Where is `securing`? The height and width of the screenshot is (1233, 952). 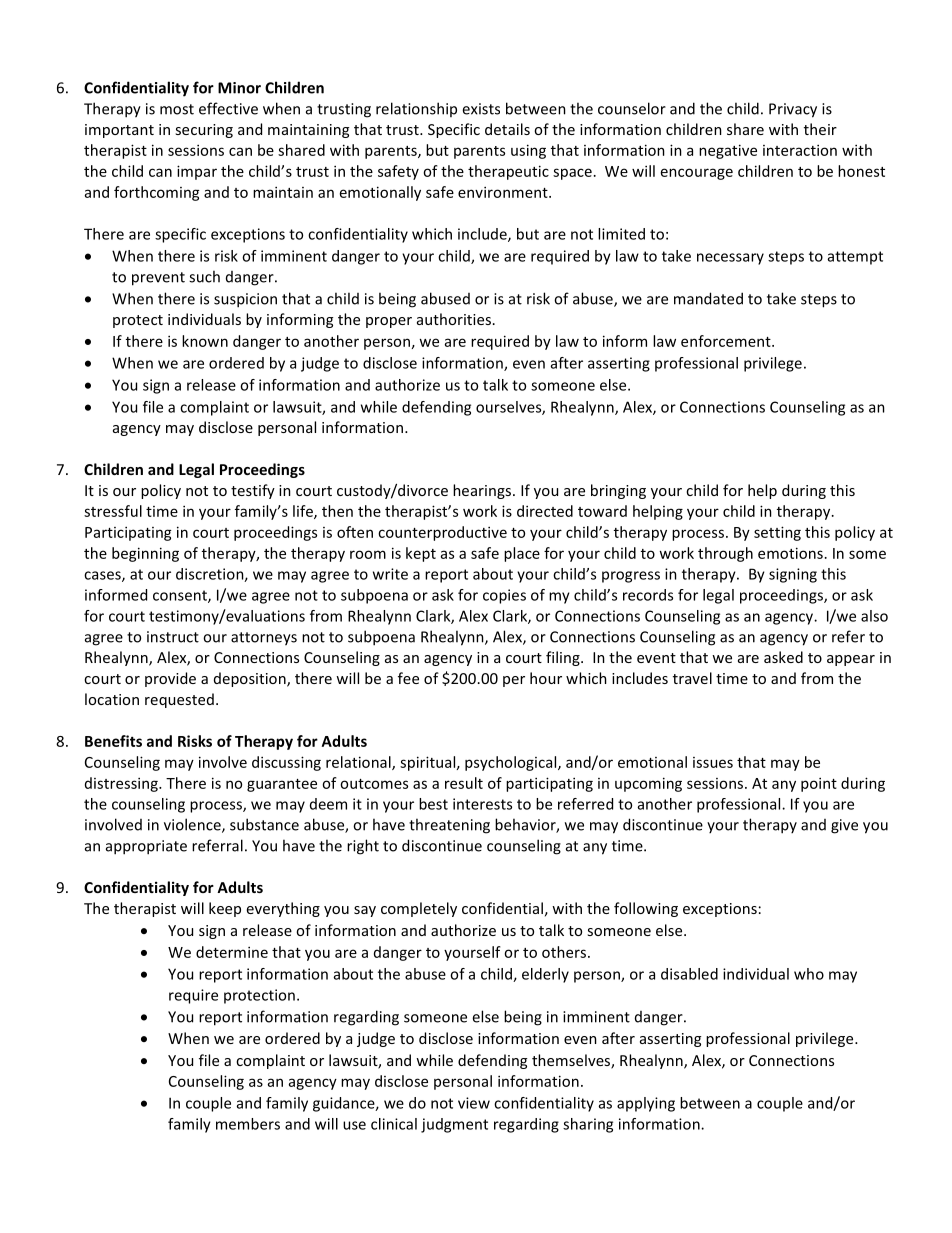 securing is located at coordinates (204, 131).
